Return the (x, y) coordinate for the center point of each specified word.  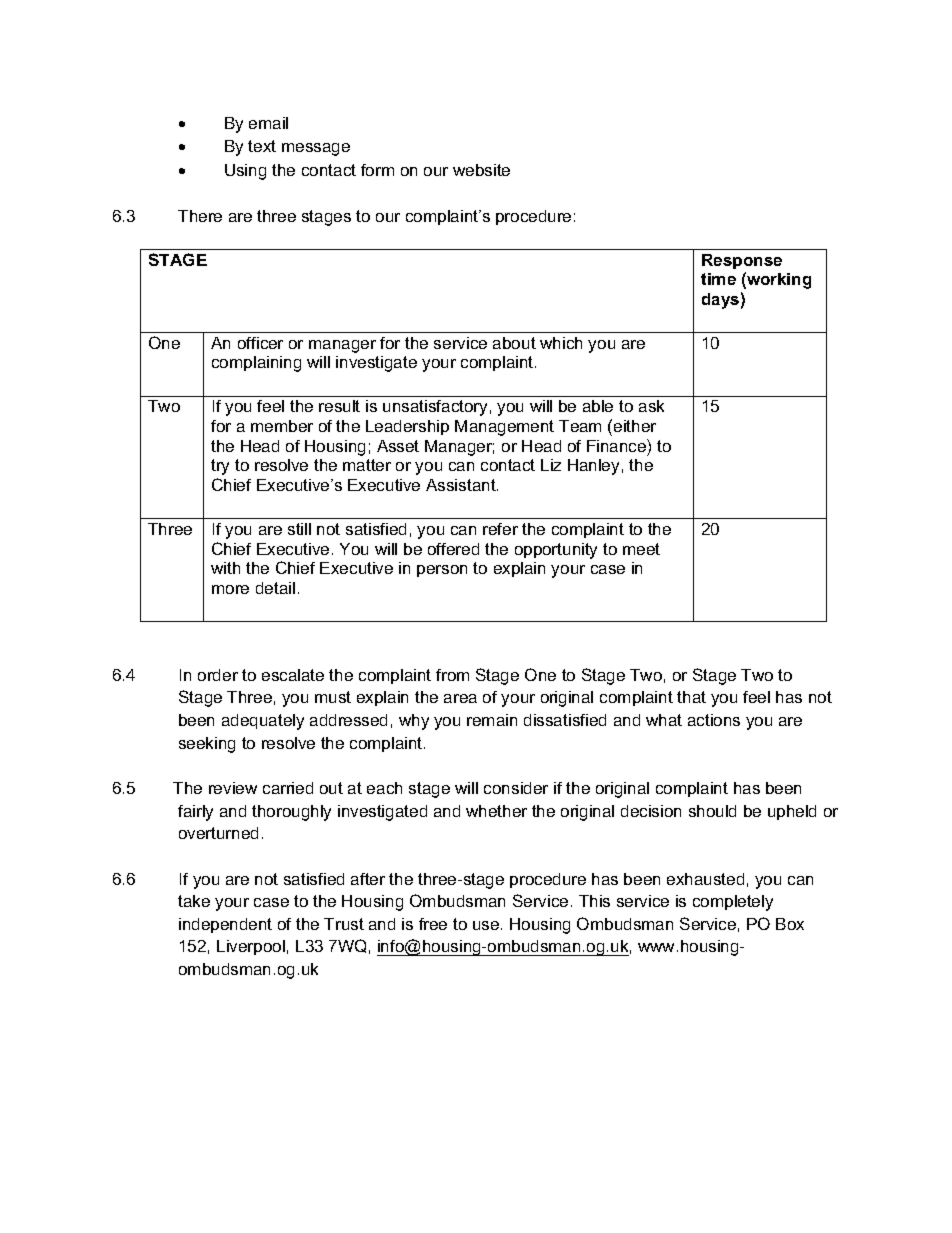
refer (500, 529)
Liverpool (251, 947)
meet (641, 549)
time (718, 279)
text (262, 146)
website (481, 170)
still (299, 529)
